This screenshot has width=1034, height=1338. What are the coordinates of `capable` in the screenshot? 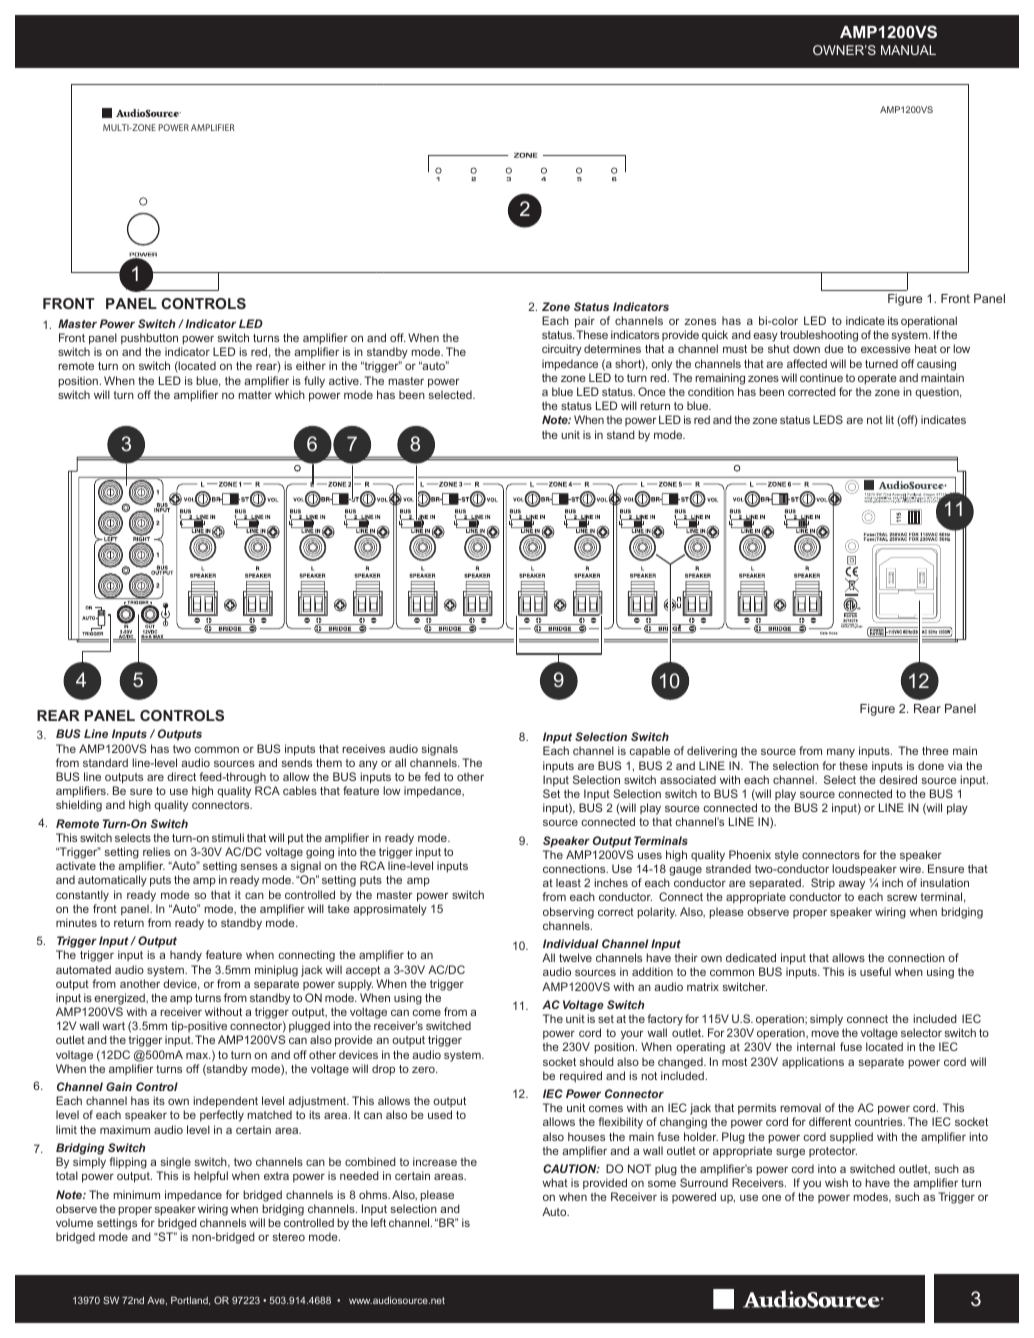 It's located at (649, 751).
